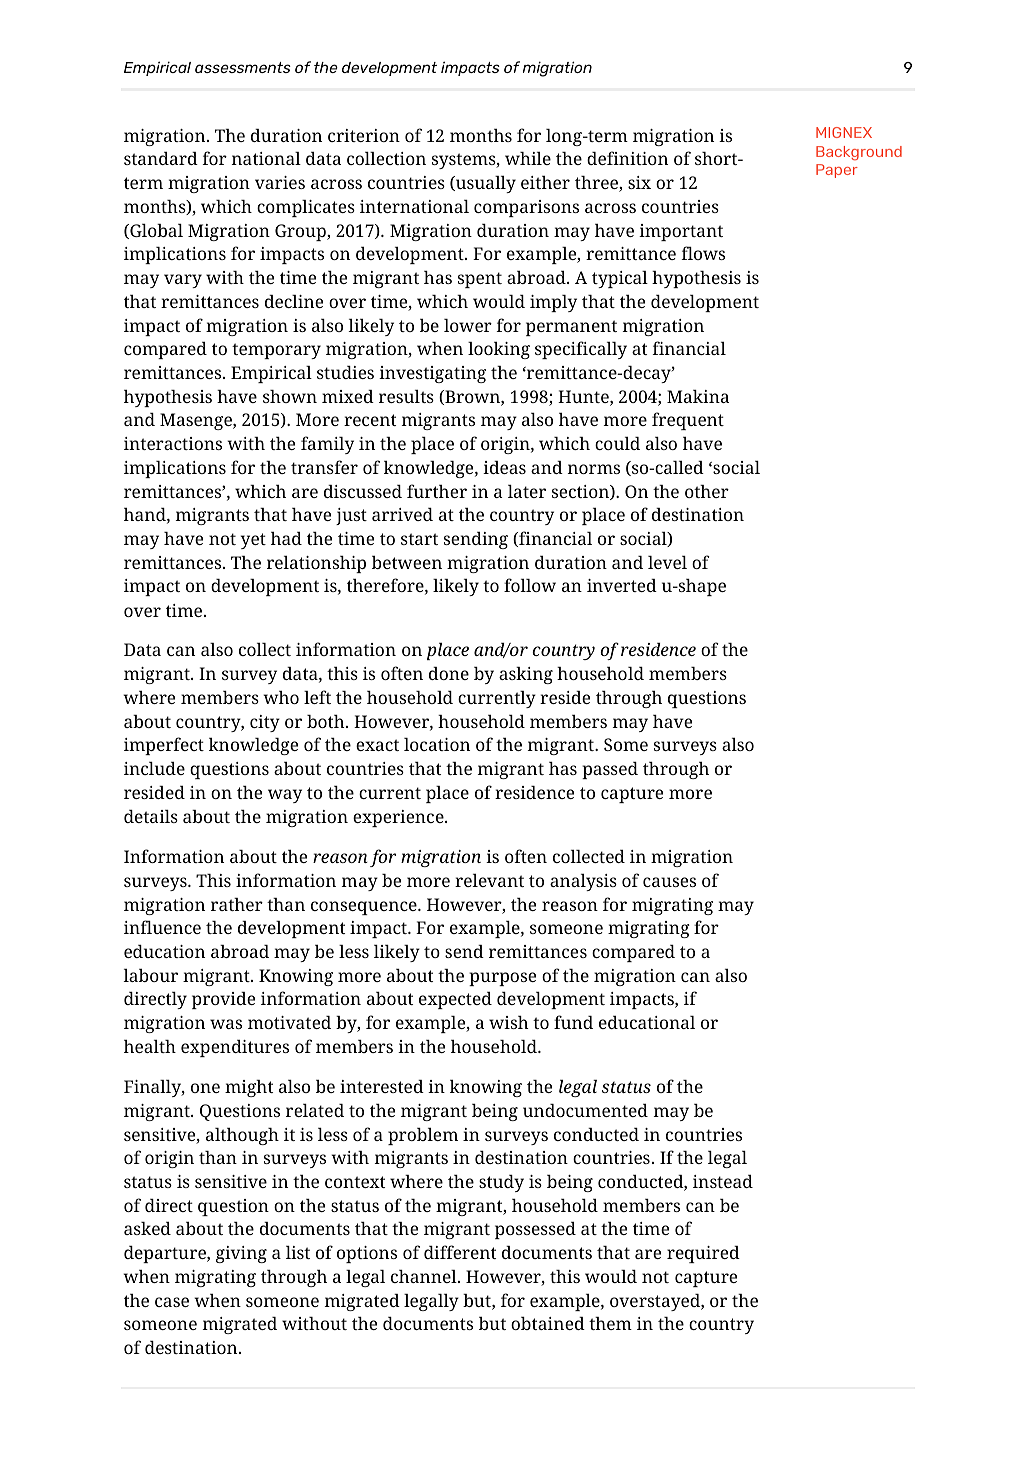  Describe the element at coordinates (235, 1048) in the screenshot. I see `expenditures` at that location.
